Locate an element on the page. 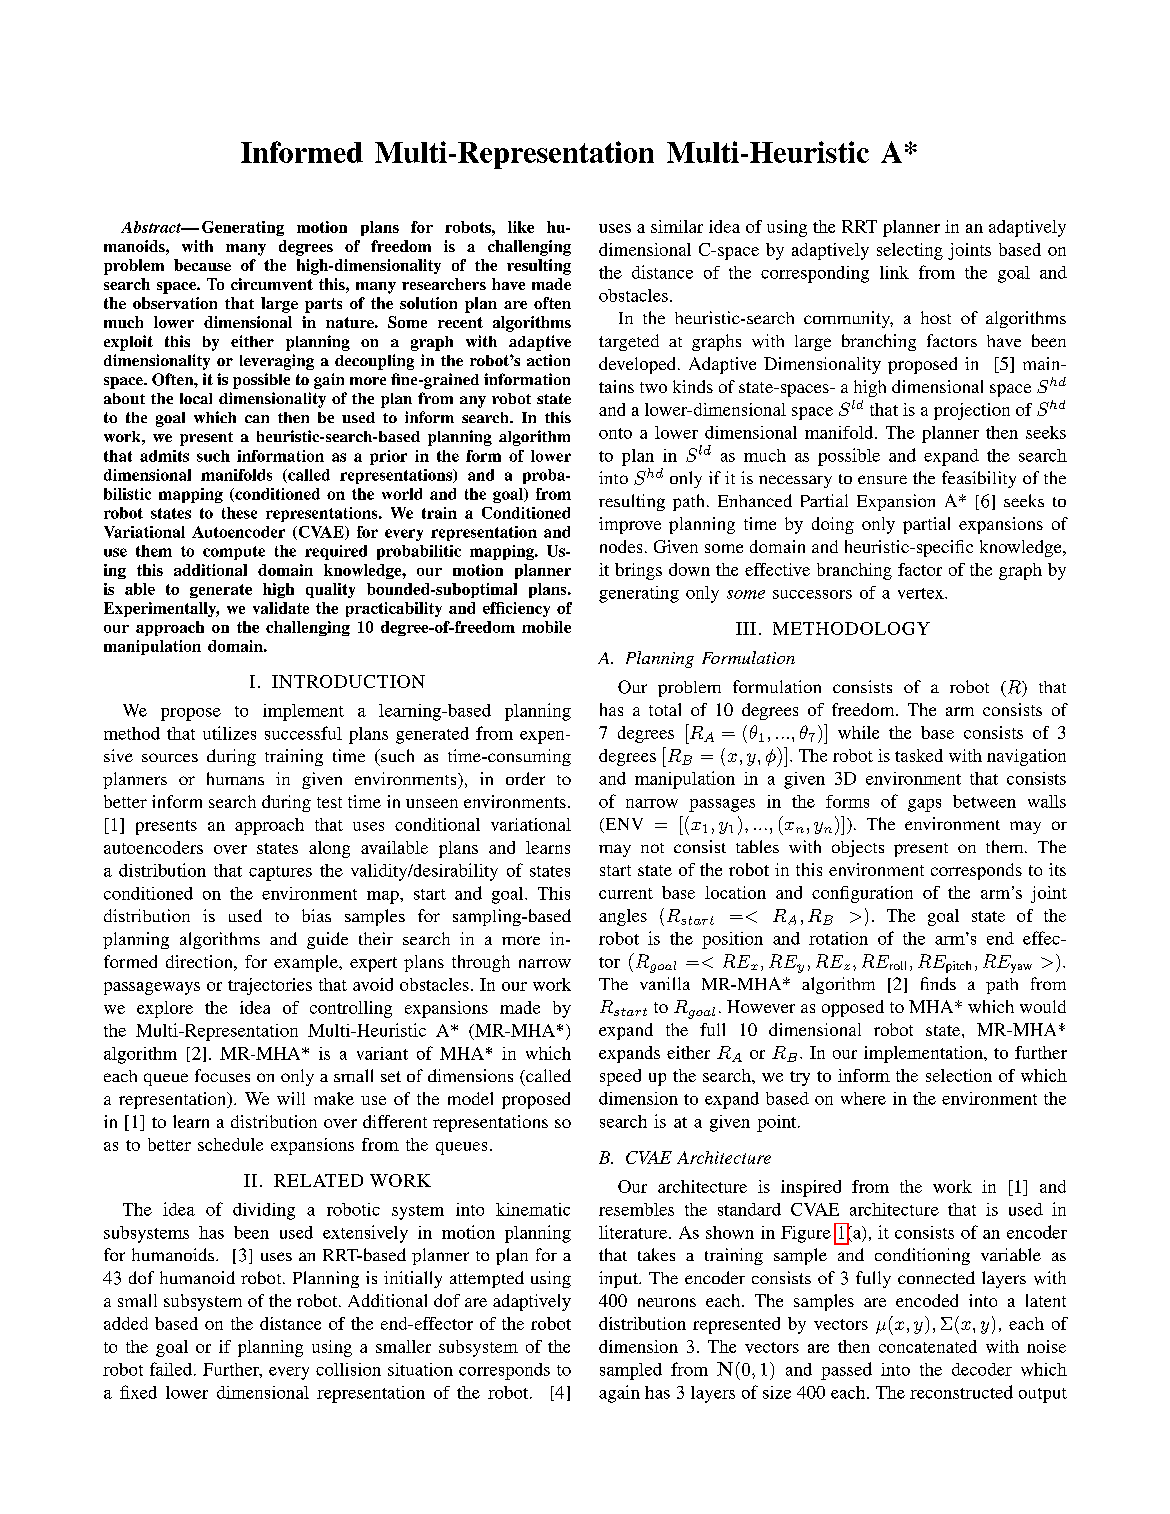 This image has height=1514, width=1170. like is located at coordinates (521, 227).
